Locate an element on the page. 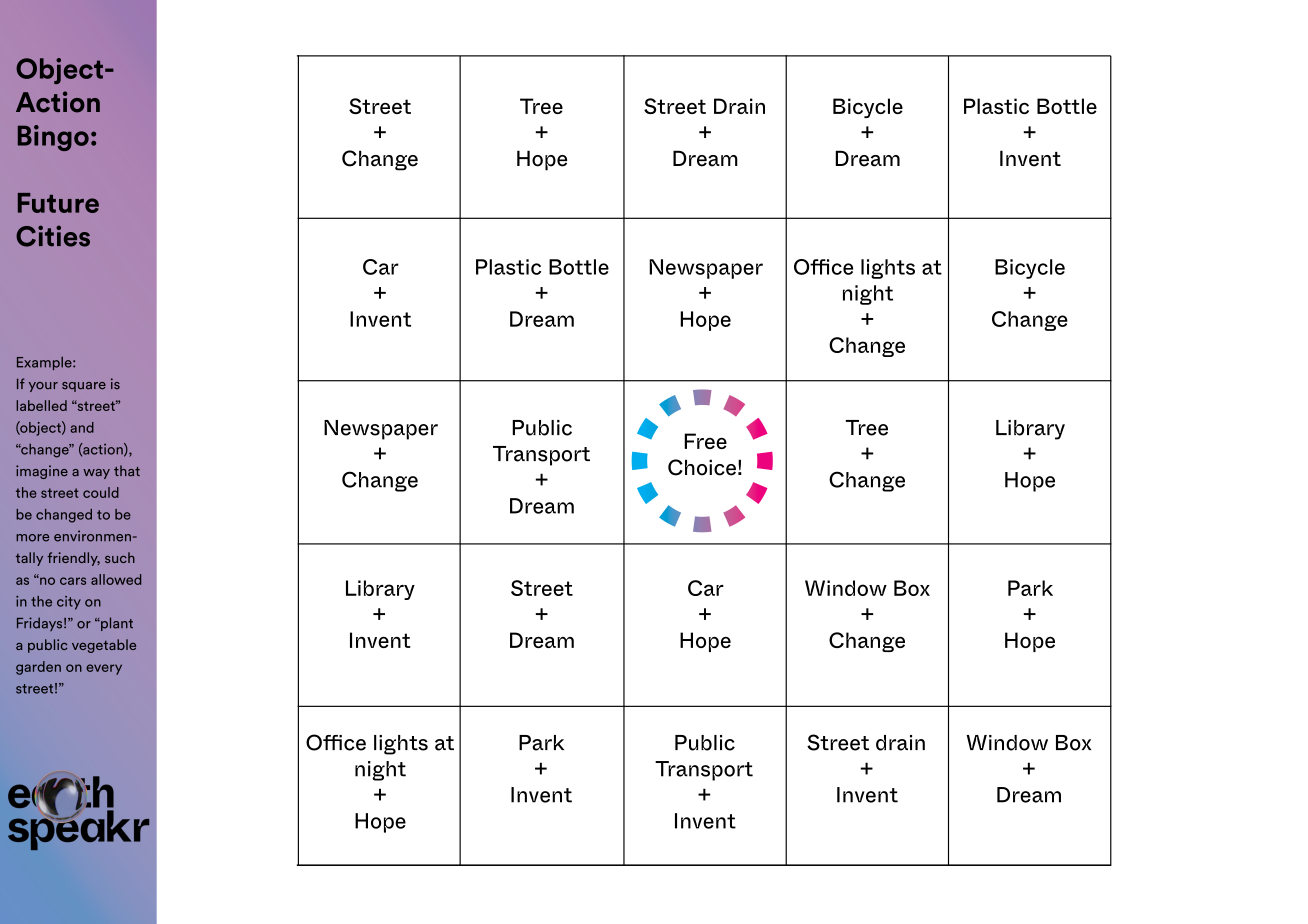 The height and width of the document is (924, 1308). Cities is located at coordinates (53, 236).
